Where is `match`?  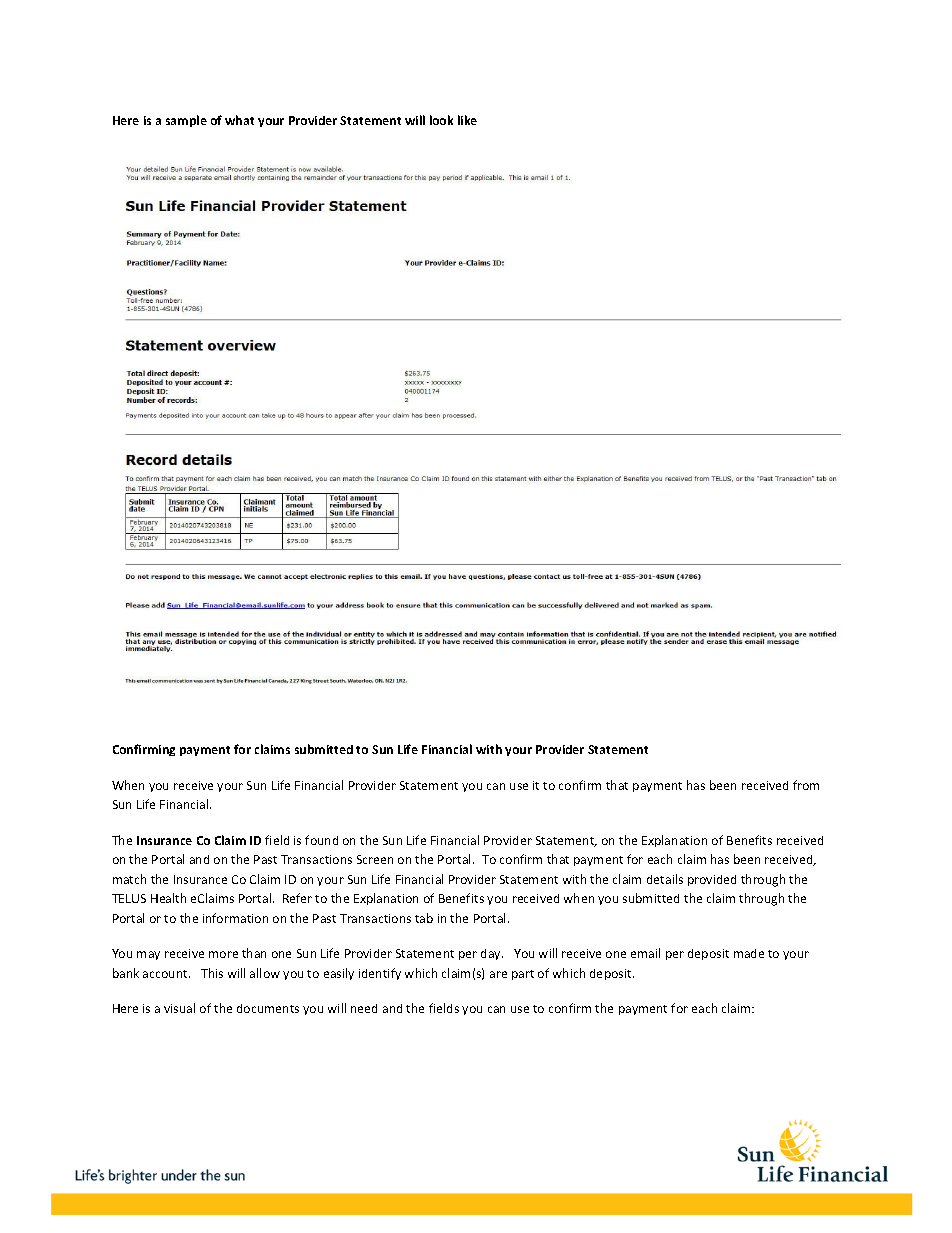
match is located at coordinates (129, 879).
